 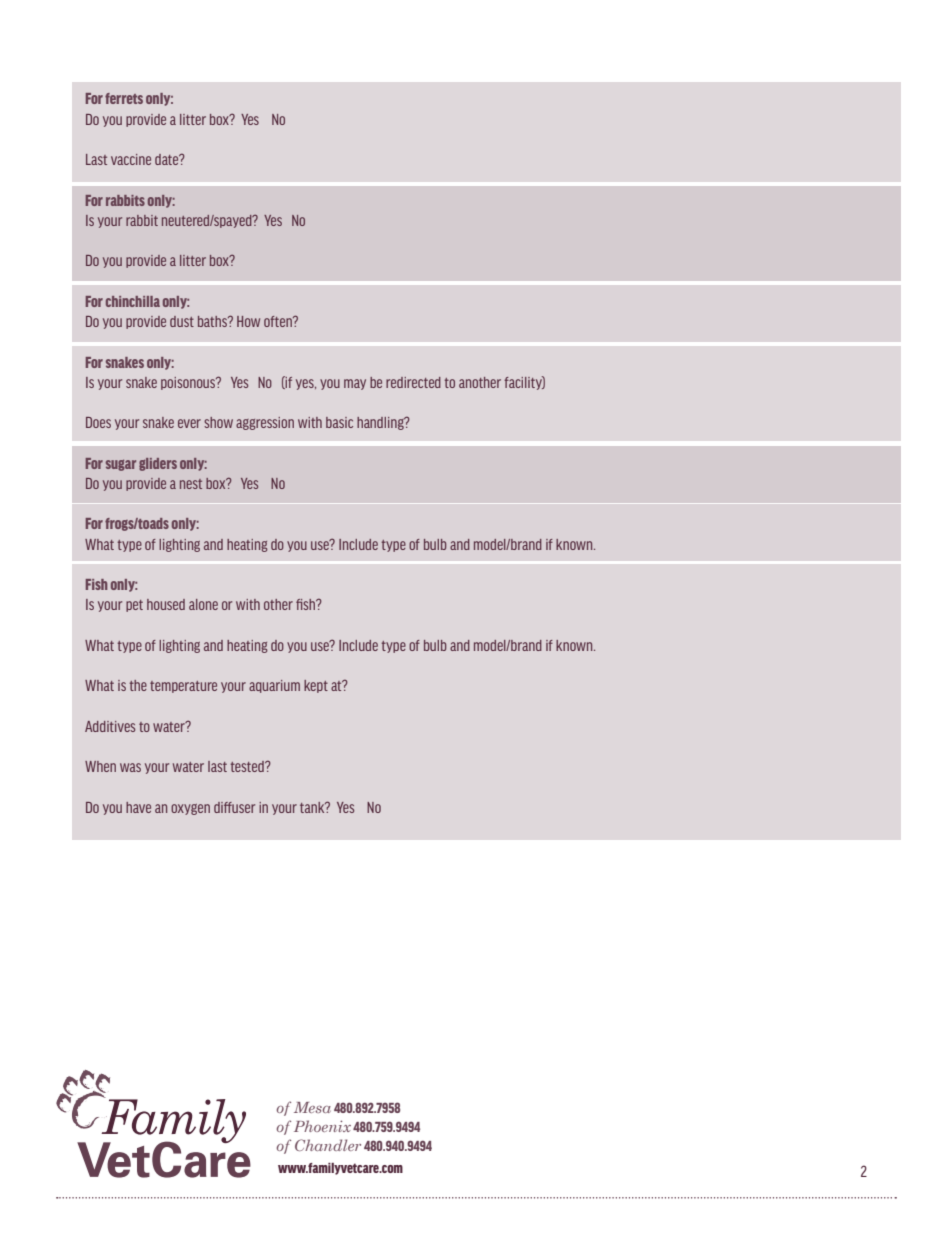 I want to click on kept, so click(x=316, y=686).
